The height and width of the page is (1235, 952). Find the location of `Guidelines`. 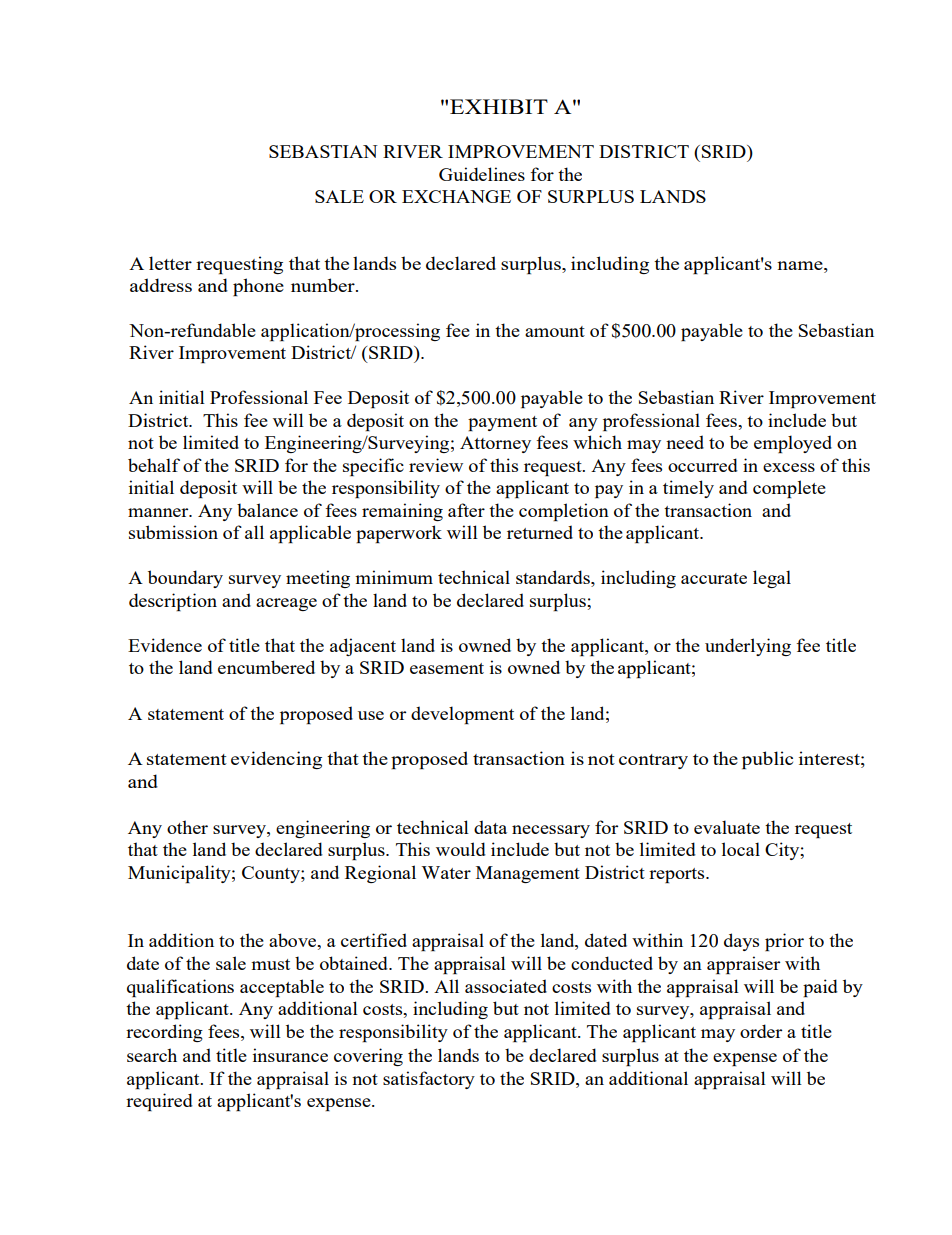

Guidelines is located at coordinates (482, 174).
